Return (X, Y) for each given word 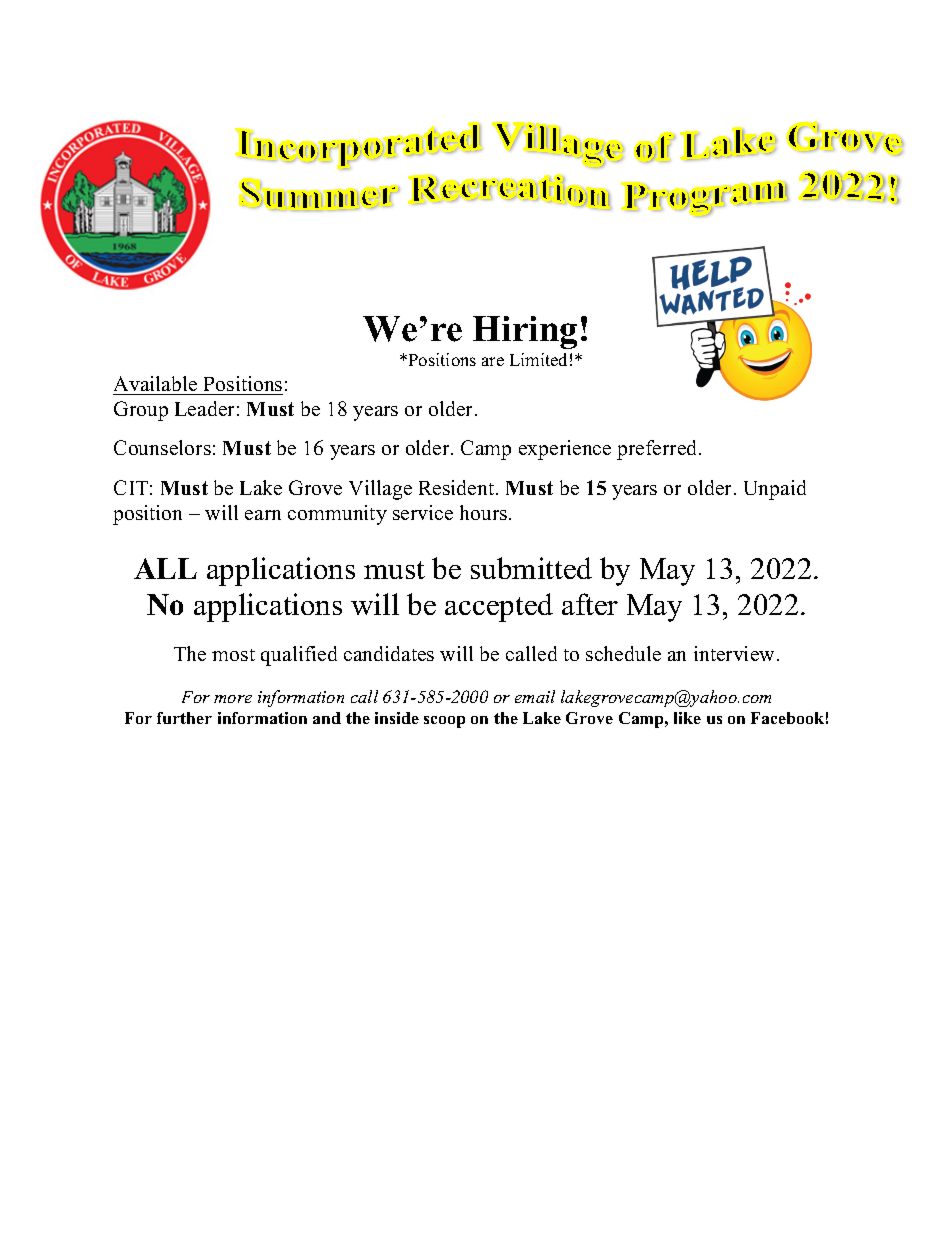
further (184, 718)
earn (263, 515)
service (423, 512)
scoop (444, 722)
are (493, 361)
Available (155, 383)
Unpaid (775, 490)
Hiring (525, 332)
